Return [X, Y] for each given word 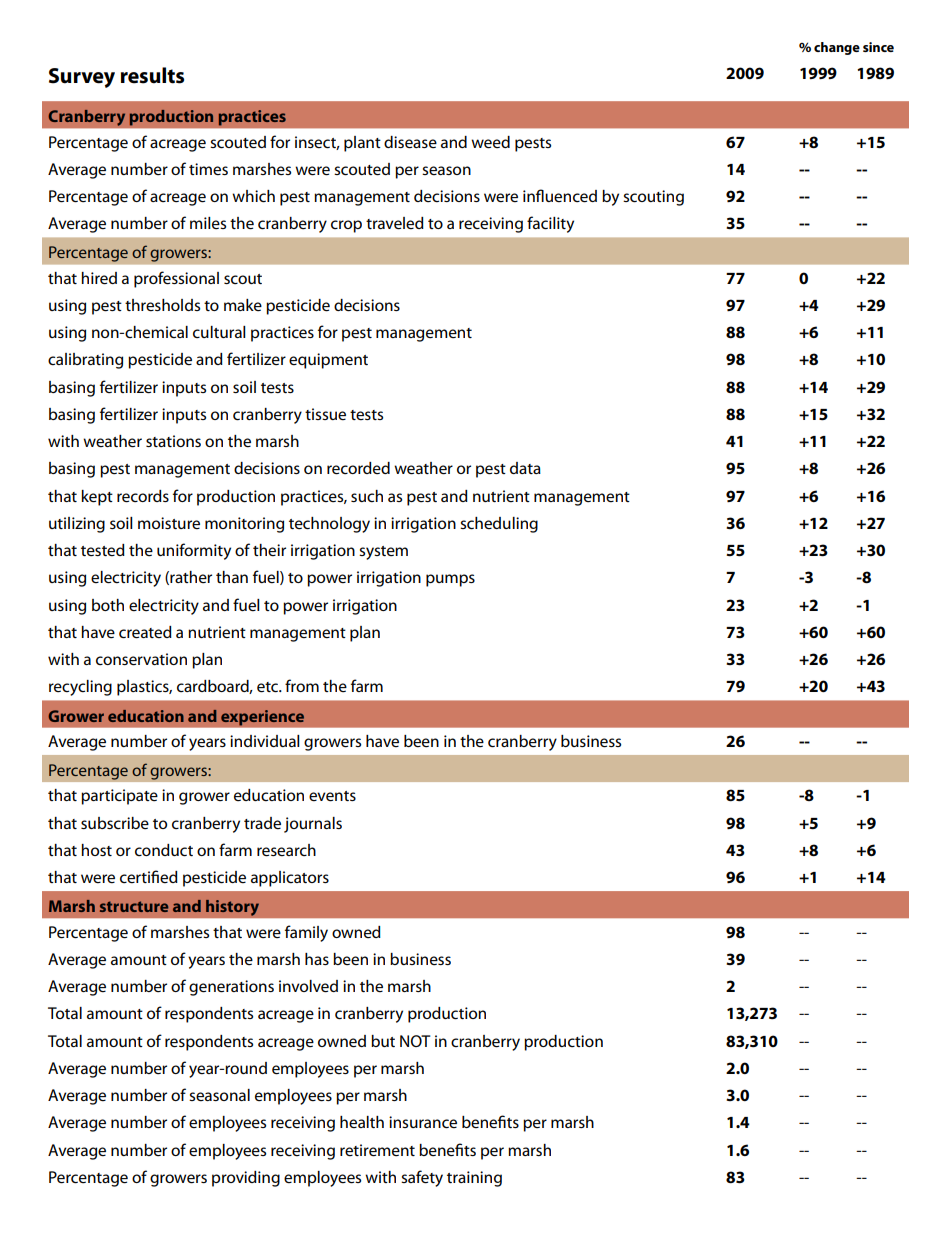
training [474, 1179]
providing [246, 1179]
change [837, 48]
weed [490, 142]
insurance [423, 1122]
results [152, 75]
